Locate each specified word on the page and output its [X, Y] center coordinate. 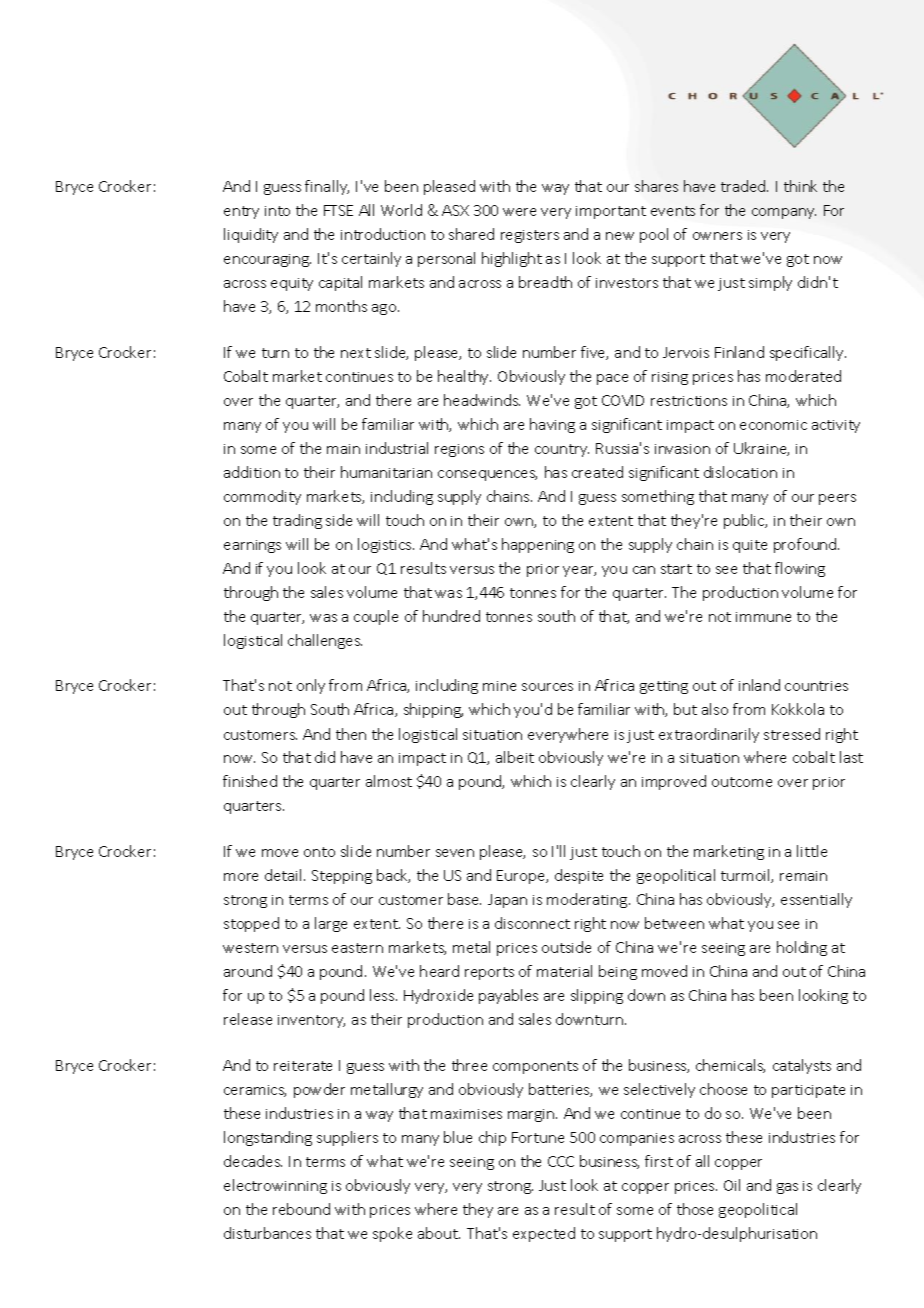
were [519, 212]
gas [787, 1188]
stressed [792, 734]
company [784, 213]
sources [547, 687]
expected [544, 1234]
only [311, 686]
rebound [301, 1209]
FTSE [338, 210]
